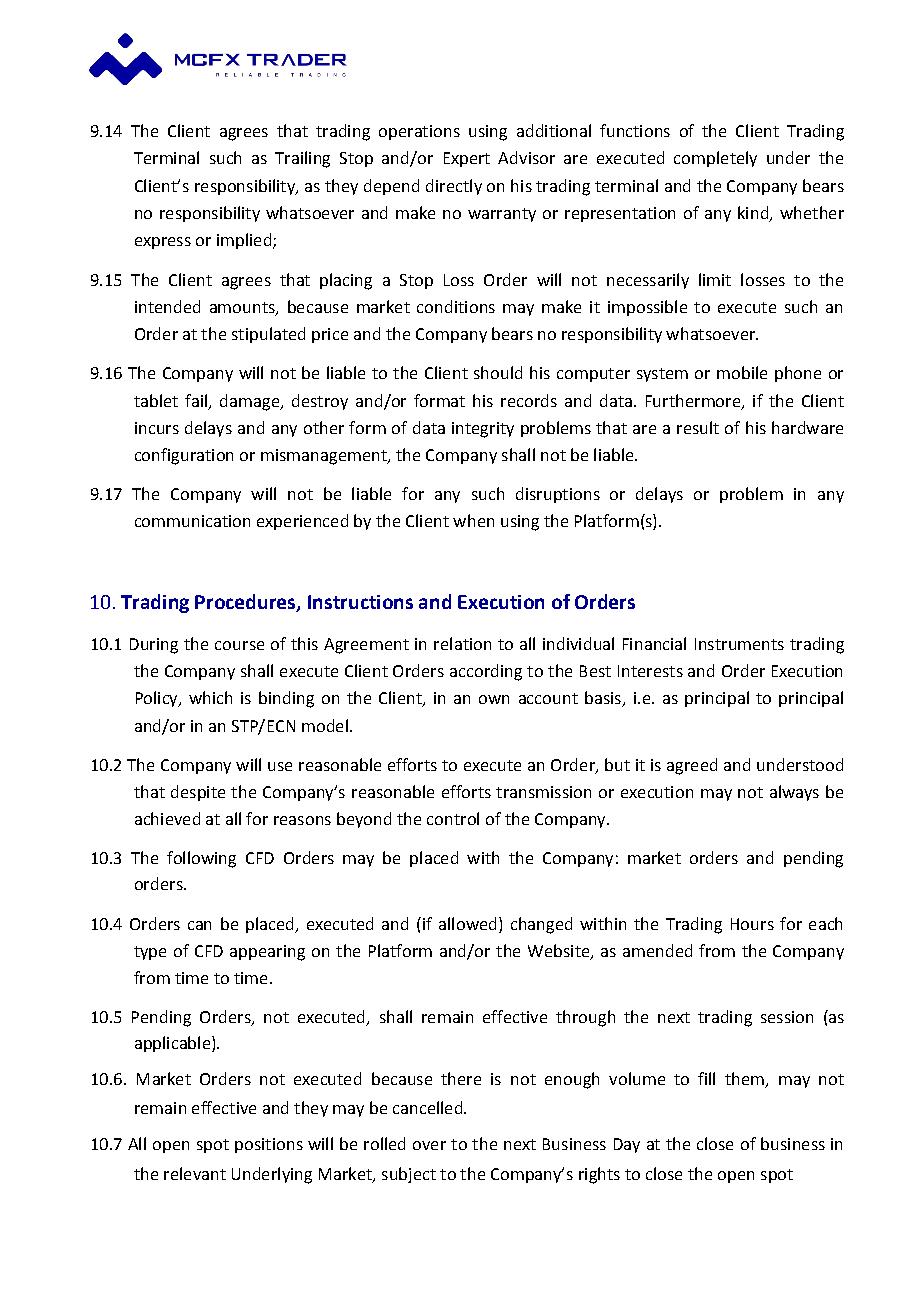 This screenshot has width=924, height=1308. I want to click on Expert, so click(467, 159).
